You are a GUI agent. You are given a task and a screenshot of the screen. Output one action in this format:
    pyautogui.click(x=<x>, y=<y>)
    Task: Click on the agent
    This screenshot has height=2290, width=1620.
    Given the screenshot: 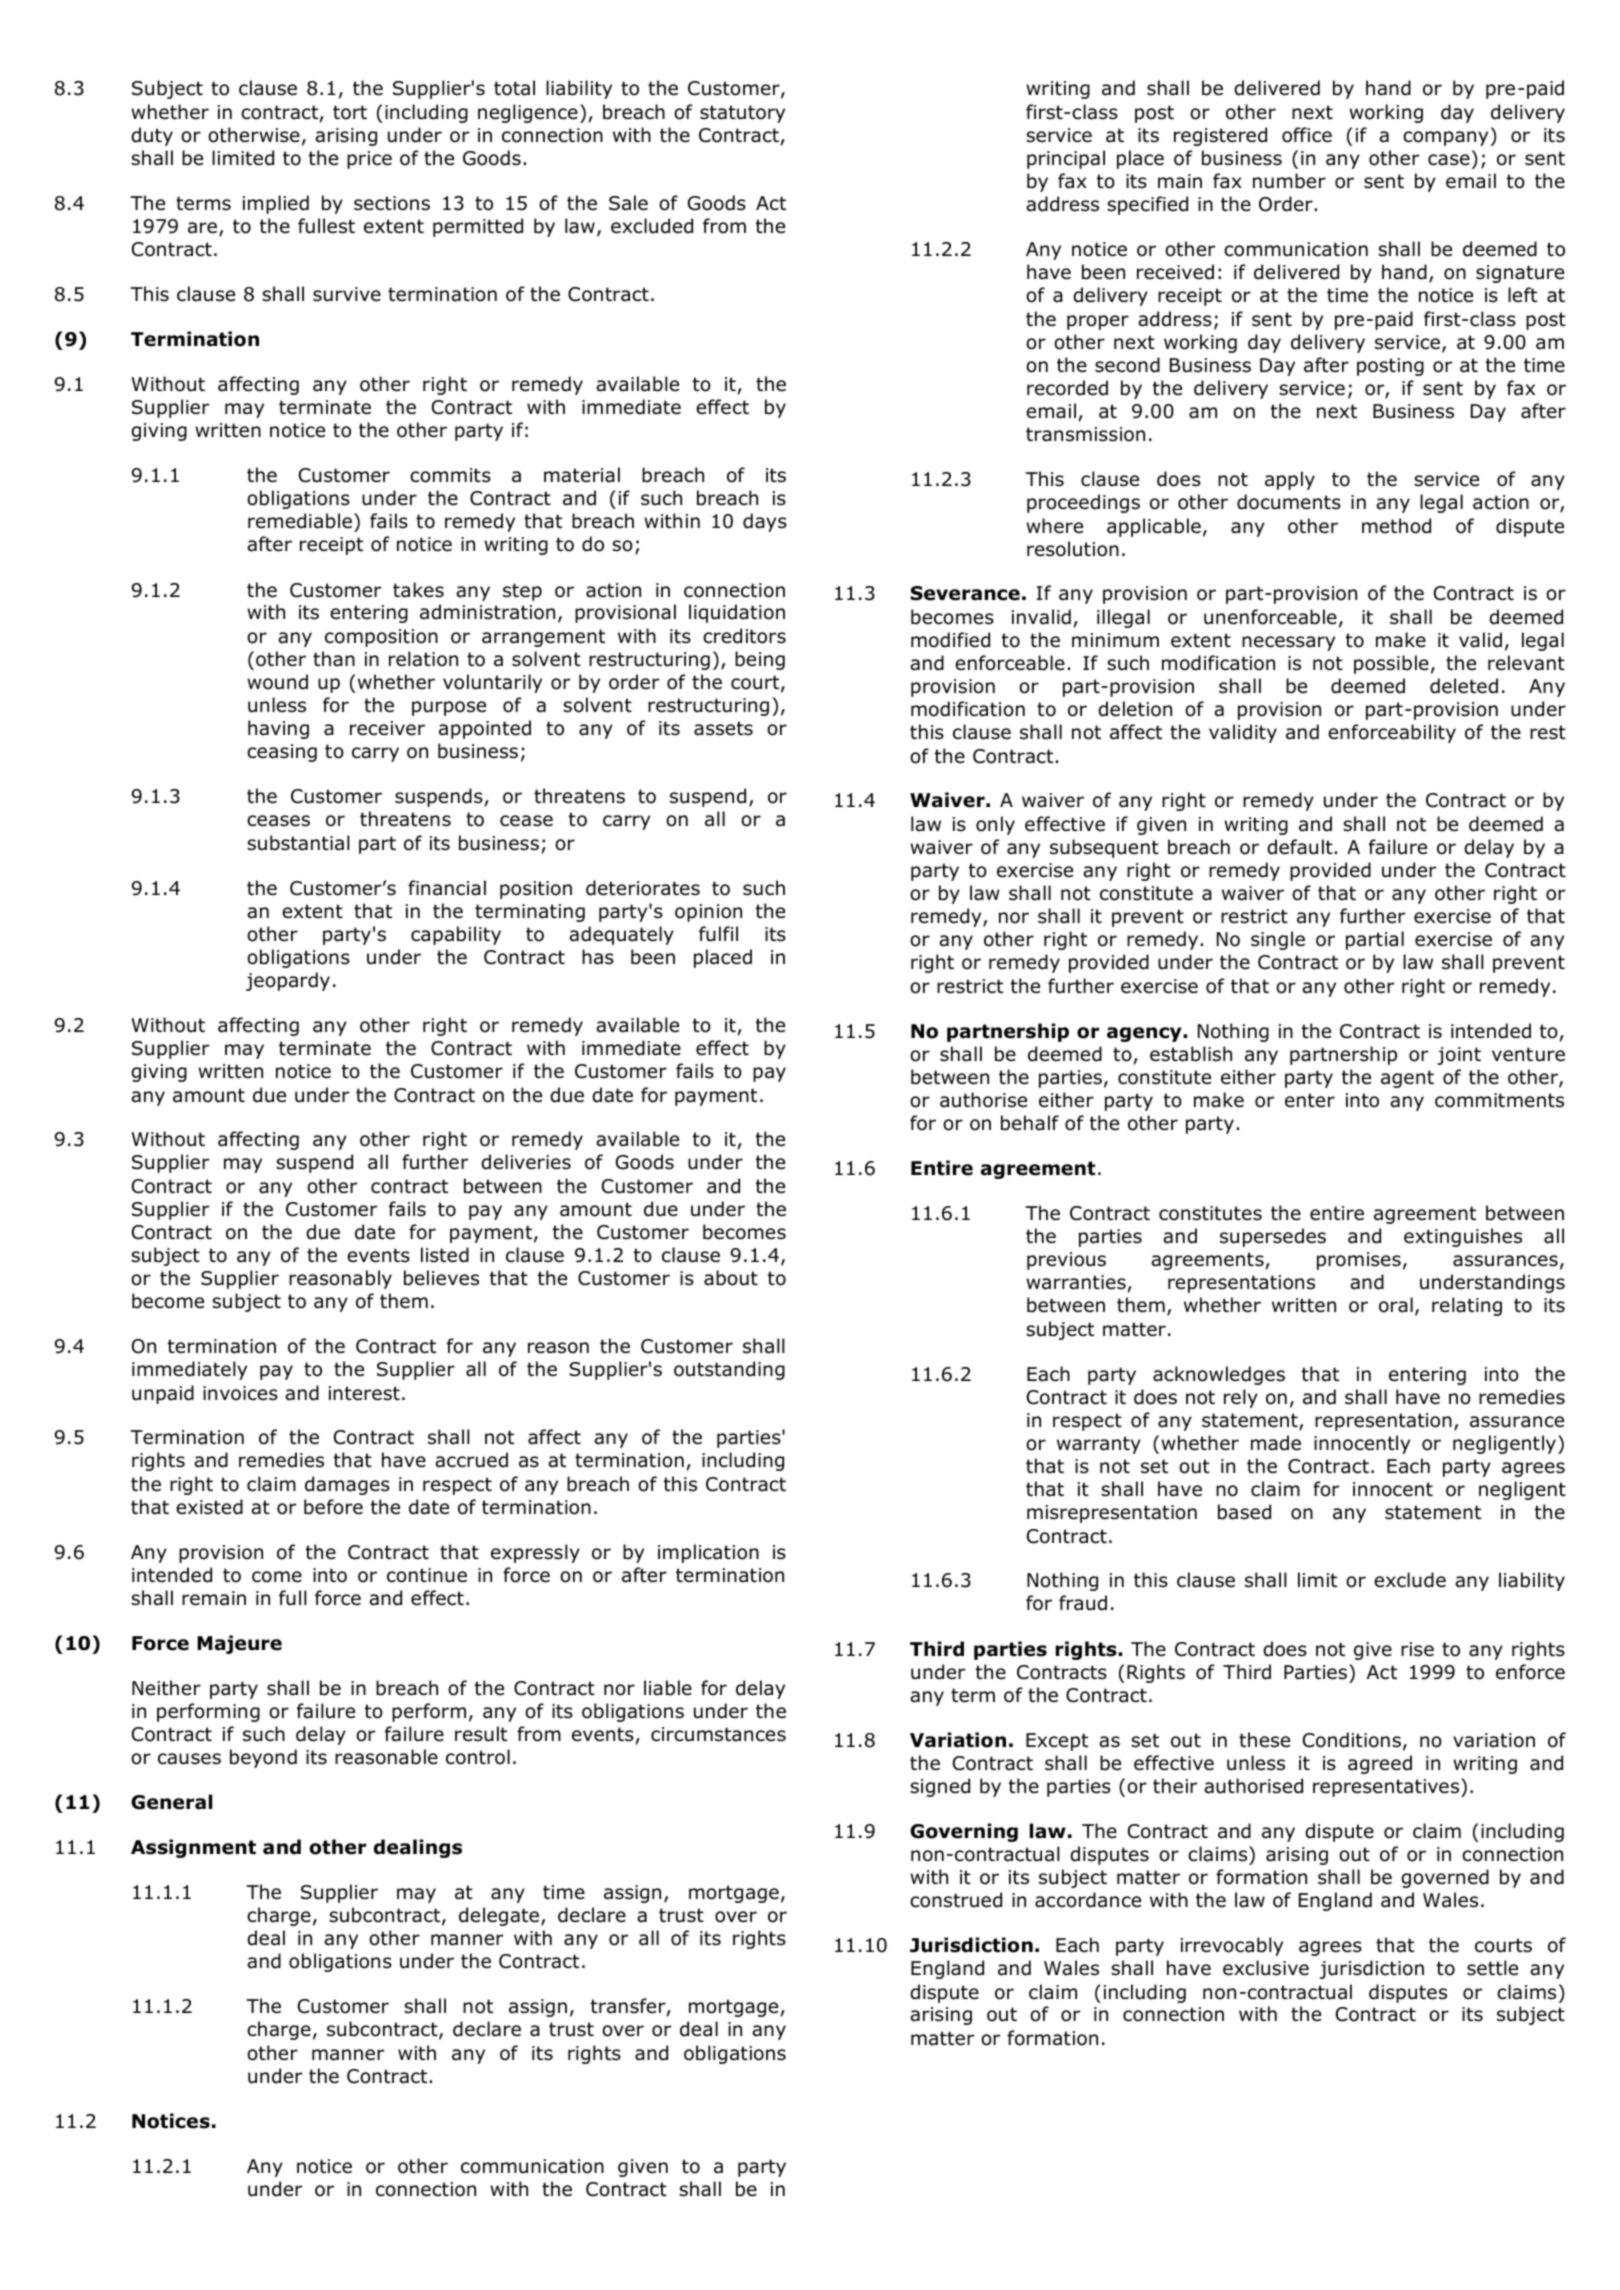 What is the action you would take?
    pyautogui.click(x=1407, y=1079)
